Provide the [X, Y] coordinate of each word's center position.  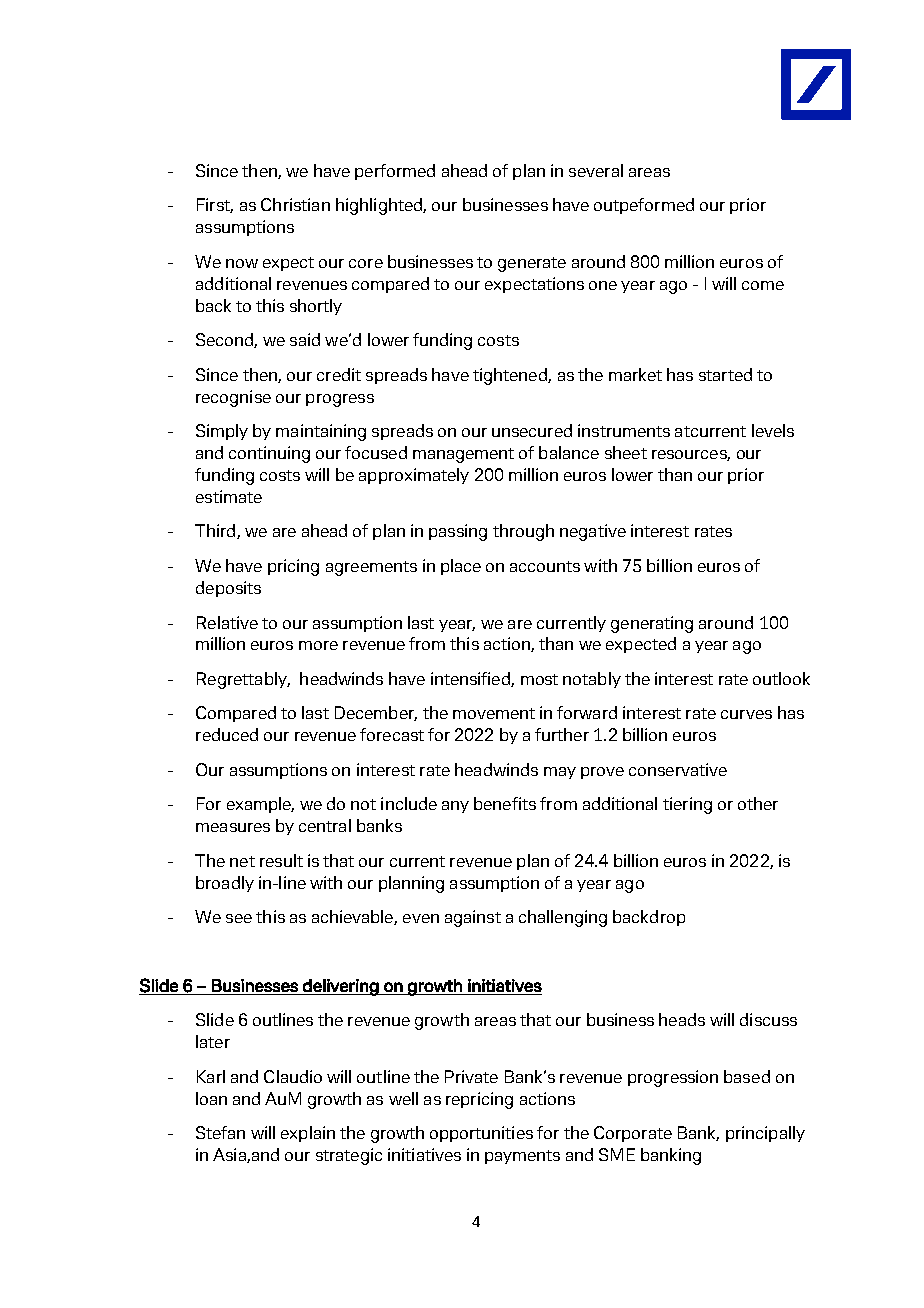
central [325, 825]
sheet [626, 452]
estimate [229, 496]
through [523, 532]
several [596, 170]
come [763, 285]
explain [308, 1134]
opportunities [481, 1134]
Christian [295, 204]
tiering [687, 805]
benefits [505, 803]
